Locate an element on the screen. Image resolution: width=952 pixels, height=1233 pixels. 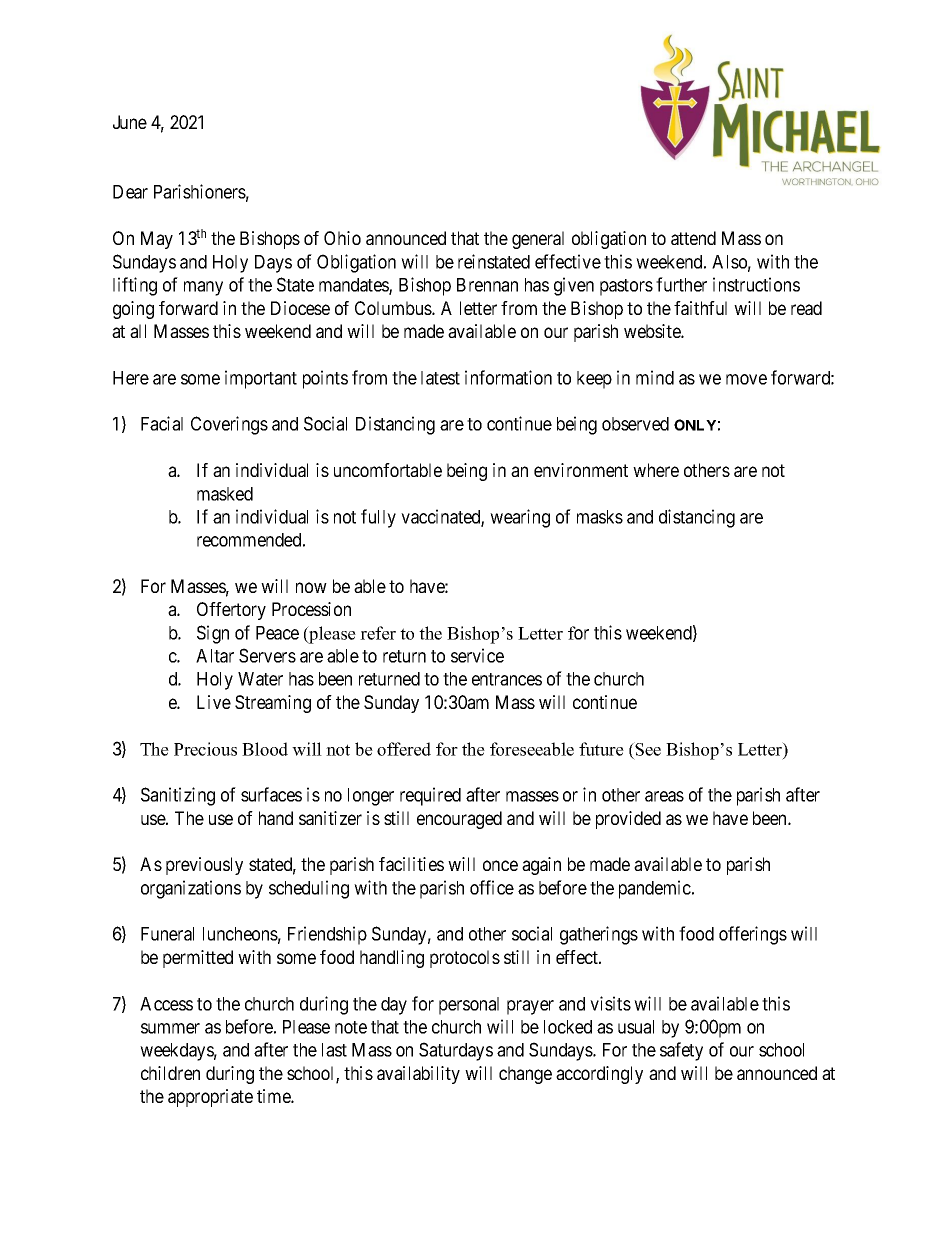
masks is located at coordinates (600, 517).
